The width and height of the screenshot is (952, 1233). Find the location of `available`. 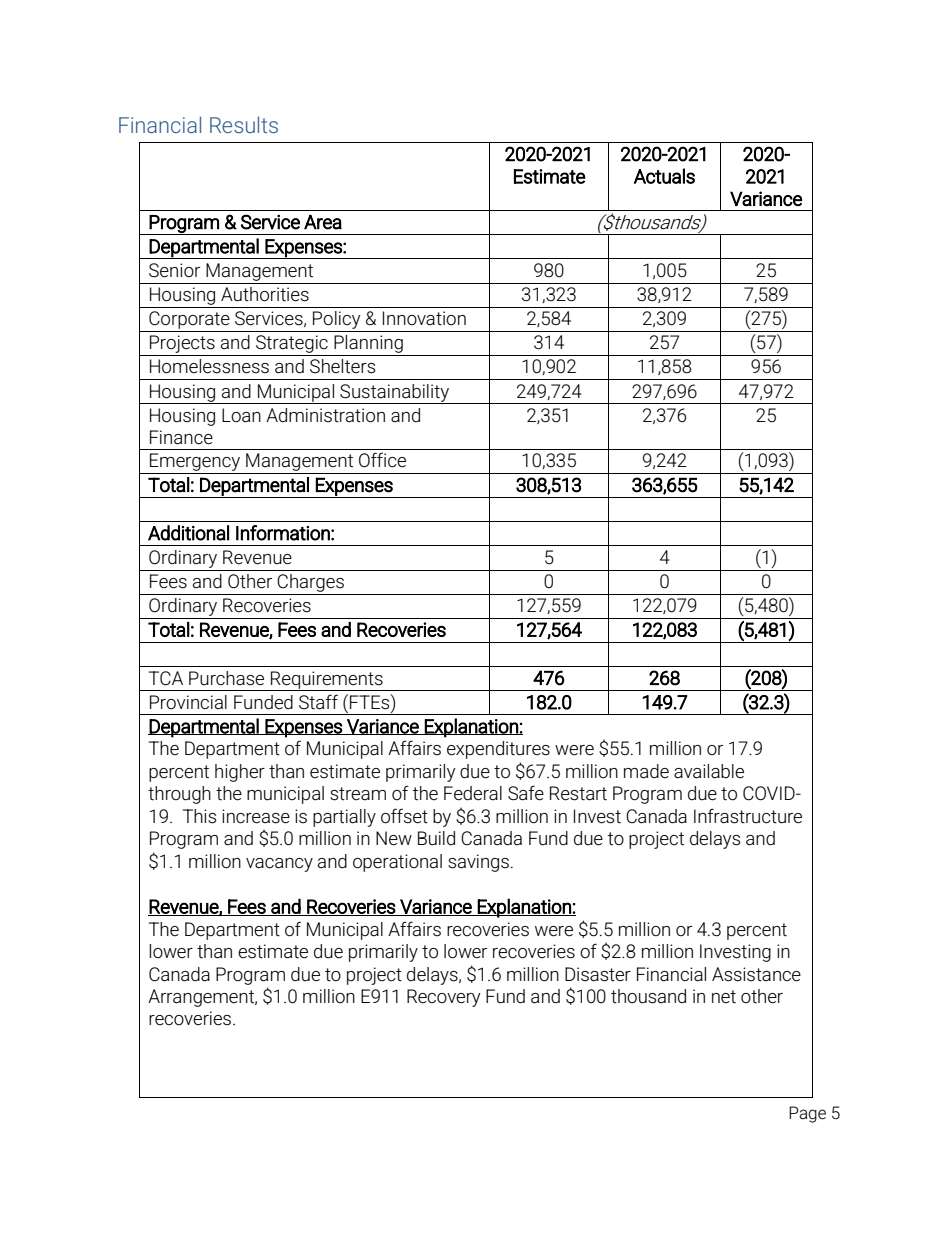

available is located at coordinates (709, 771).
